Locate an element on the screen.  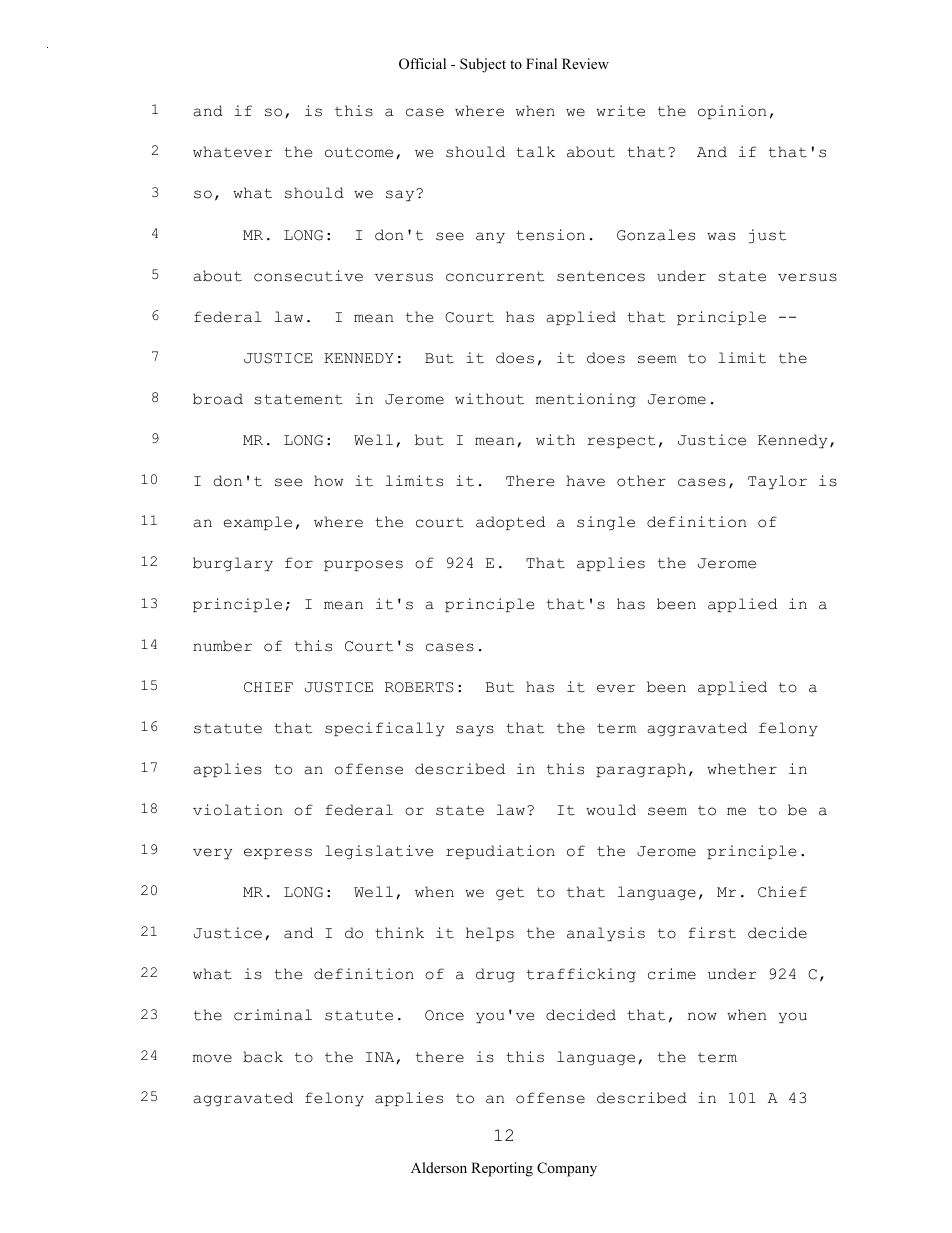
outcome is located at coordinates (359, 152).
